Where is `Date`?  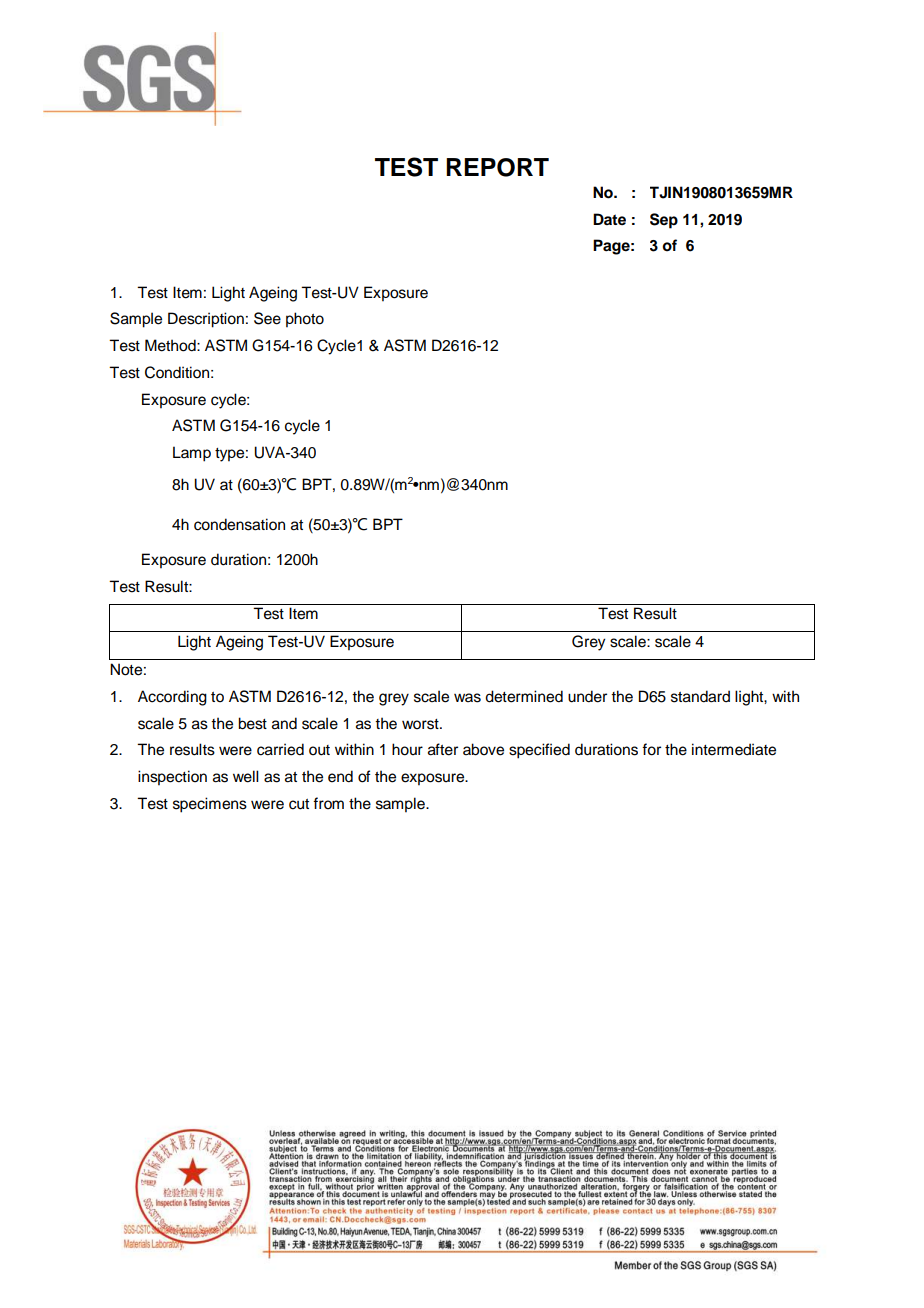 Date is located at coordinates (609, 219).
